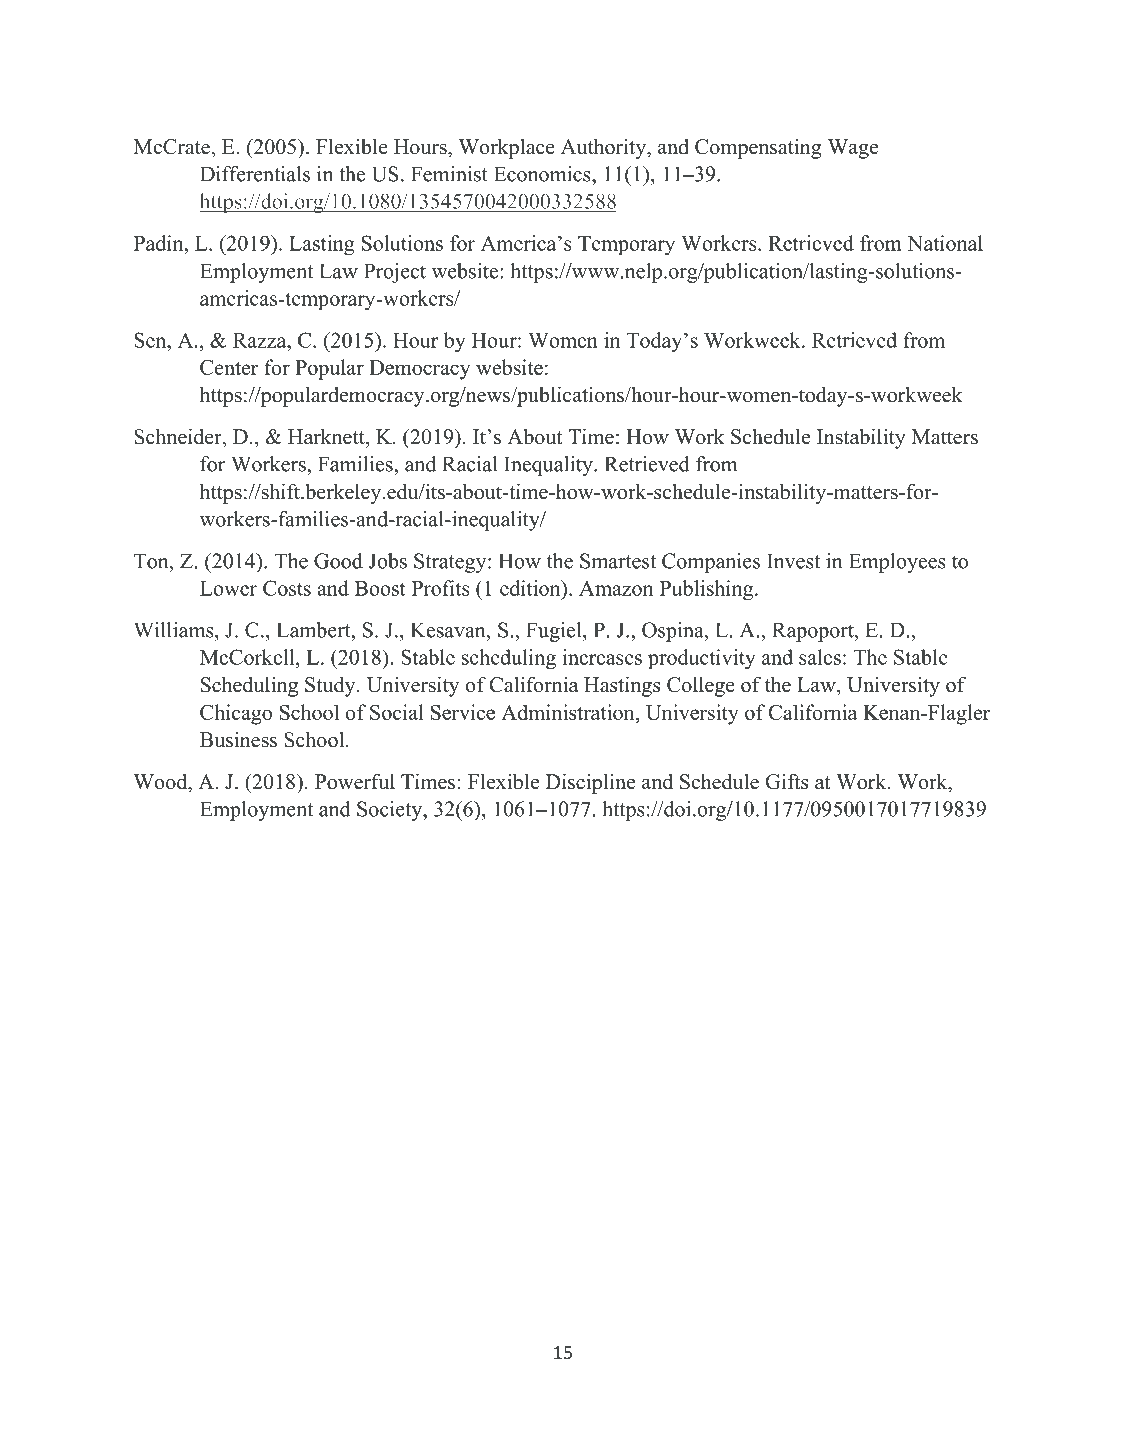 The height and width of the screenshot is (1454, 1124). What do you see at coordinates (255, 174) in the screenshot?
I see `Differentials` at bounding box center [255, 174].
